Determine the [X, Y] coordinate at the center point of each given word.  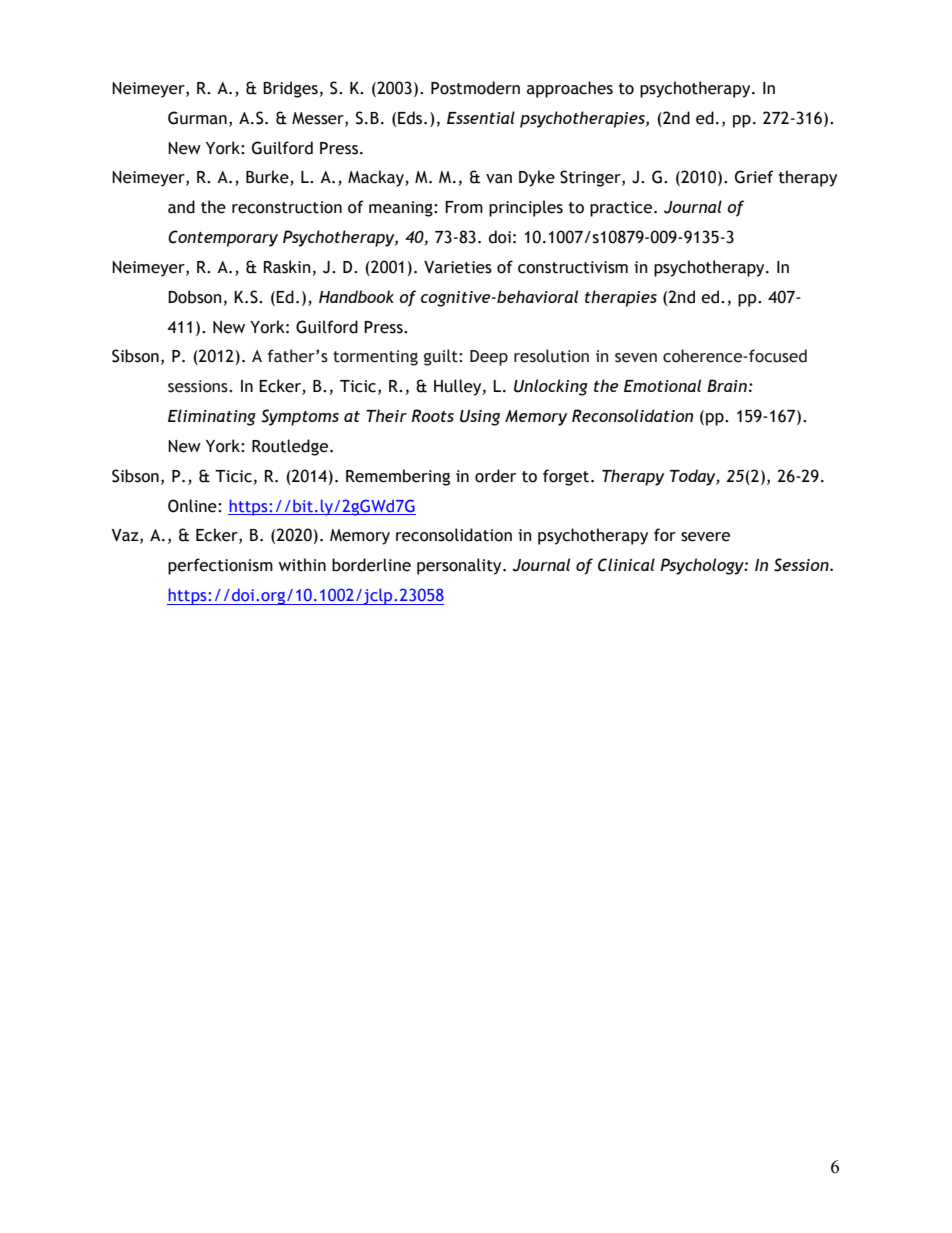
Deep [489, 358]
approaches [570, 89]
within [302, 565]
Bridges [290, 89]
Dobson [195, 297]
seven [636, 358]
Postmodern [475, 88]
